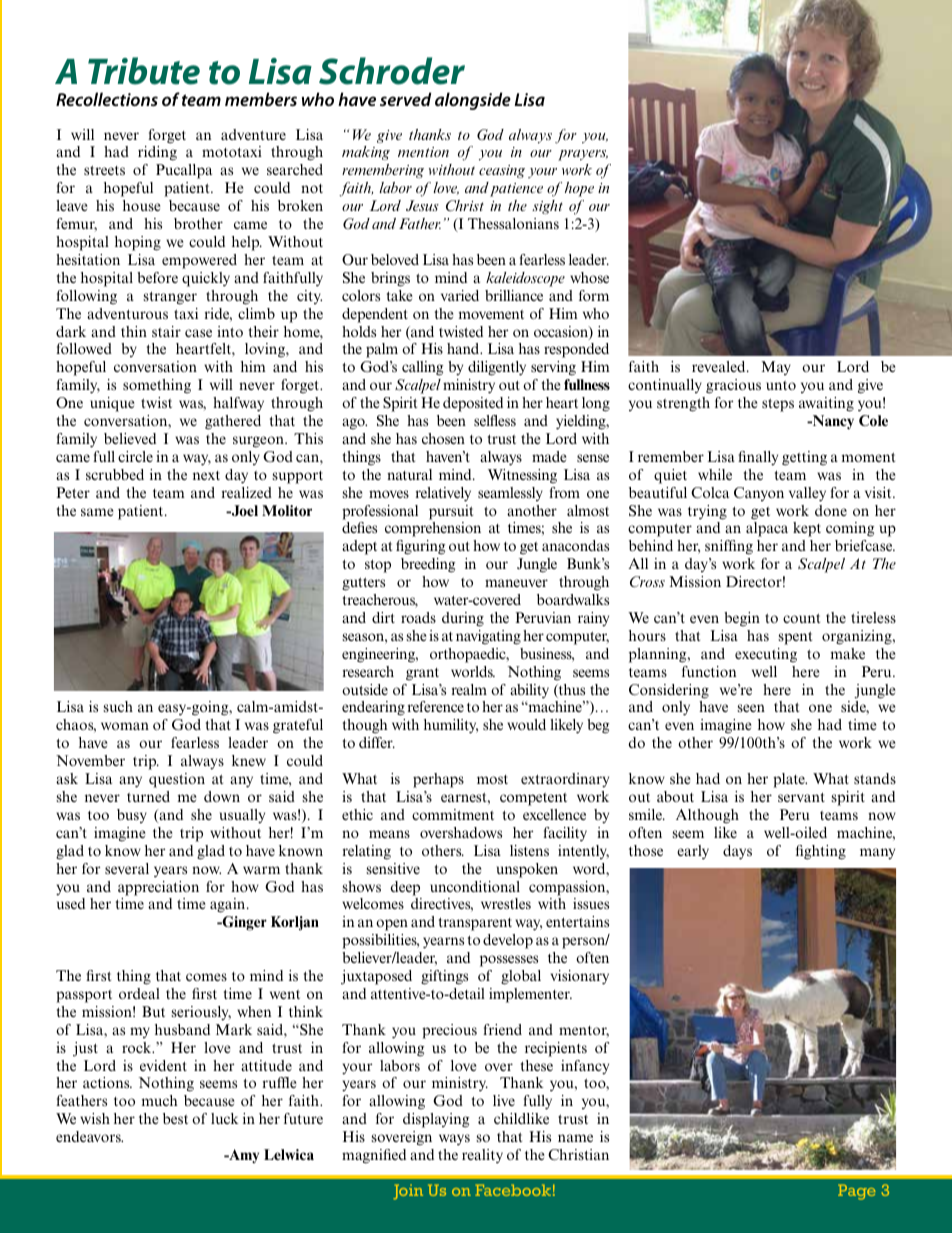 This document has width=952, height=1233. Describe the element at coordinates (776, 368) in the document. I see `May` at that location.
